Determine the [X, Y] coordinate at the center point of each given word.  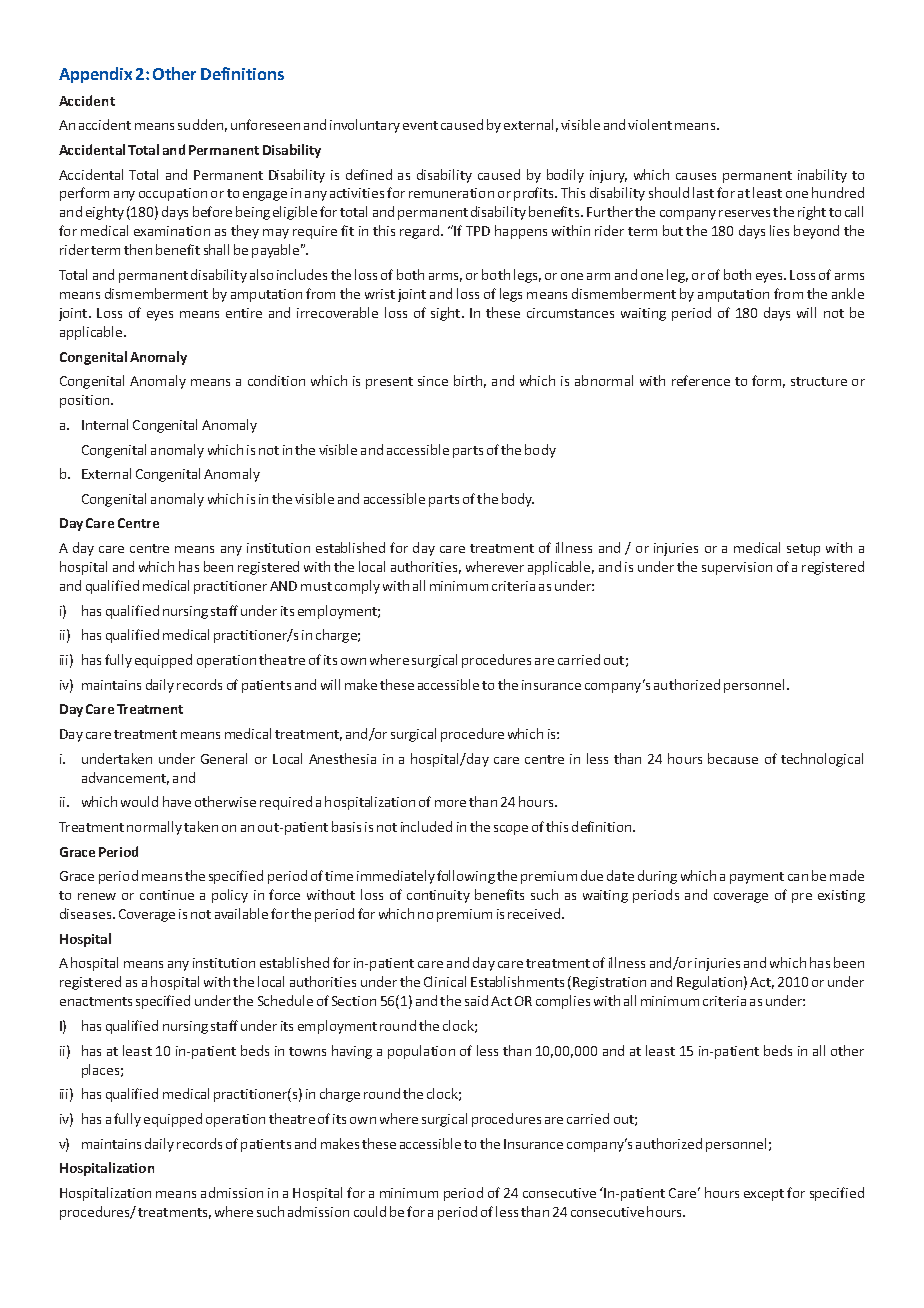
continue [167, 895]
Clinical [445, 981]
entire [244, 313]
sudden [200, 124]
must [316, 586]
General [224, 758]
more [450, 803]
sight [447, 314]
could [370, 1211]
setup [803, 550]
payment [757, 878]
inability [822, 176]
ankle [848, 293]
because [733, 758]
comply [357, 587]
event [420, 125]
